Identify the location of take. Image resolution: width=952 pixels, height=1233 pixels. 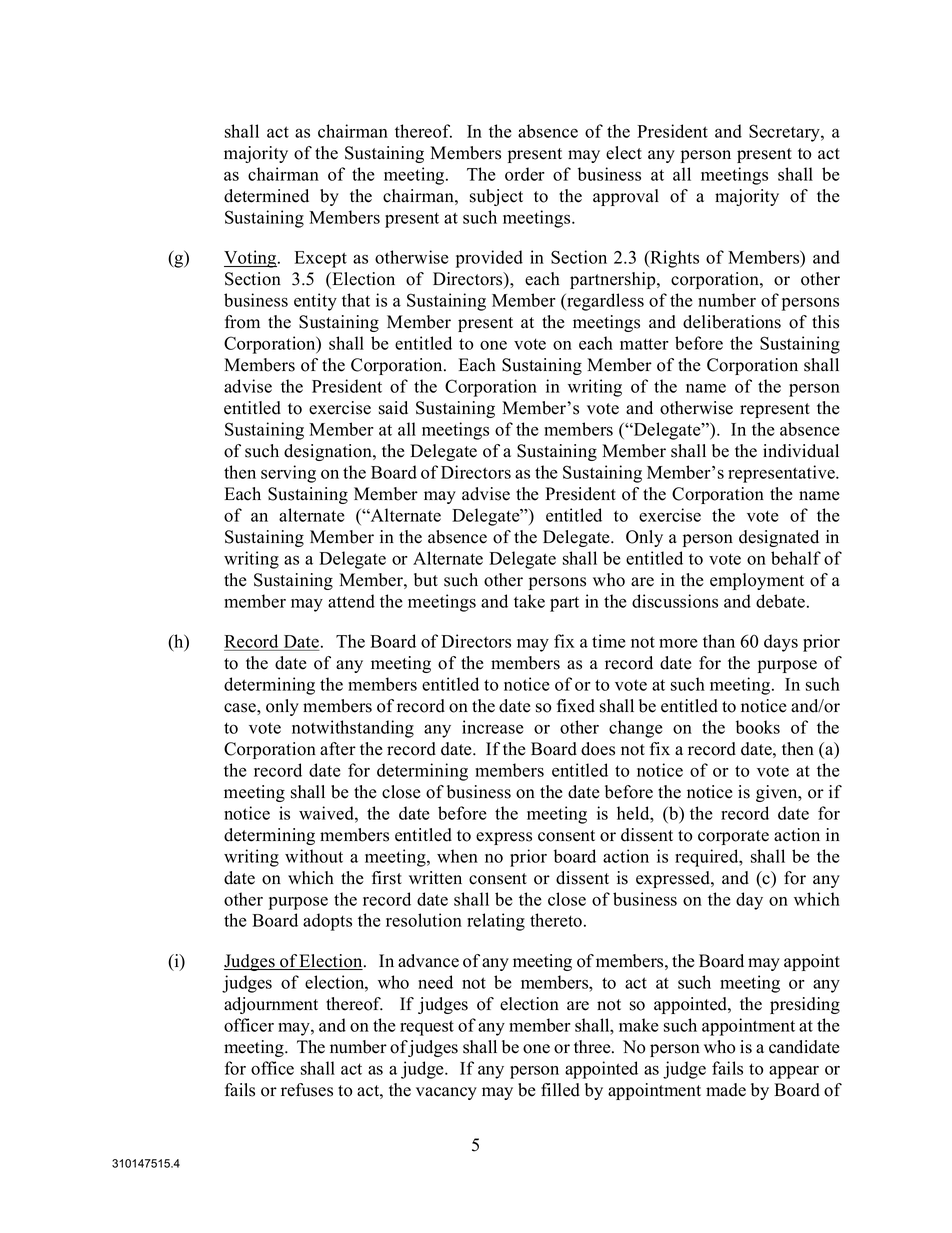
(529, 601).
